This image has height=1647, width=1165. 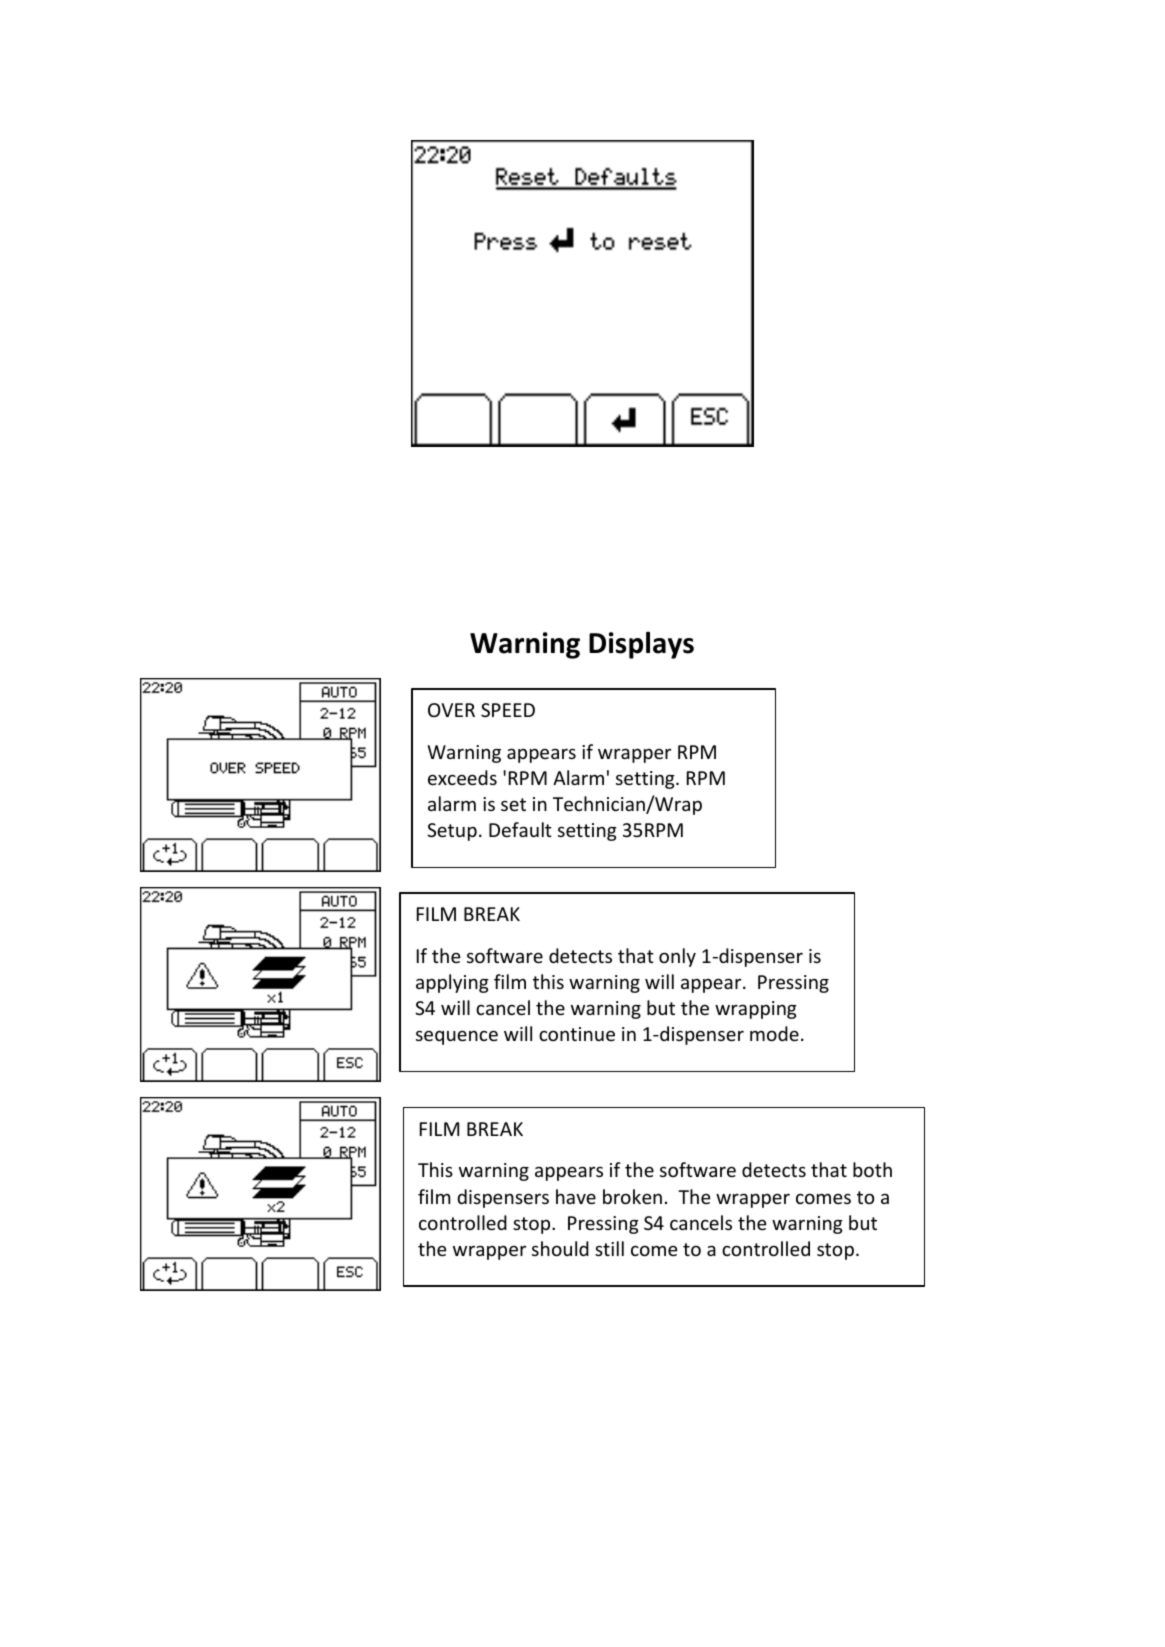 I want to click on Displays, so click(x=641, y=645).
